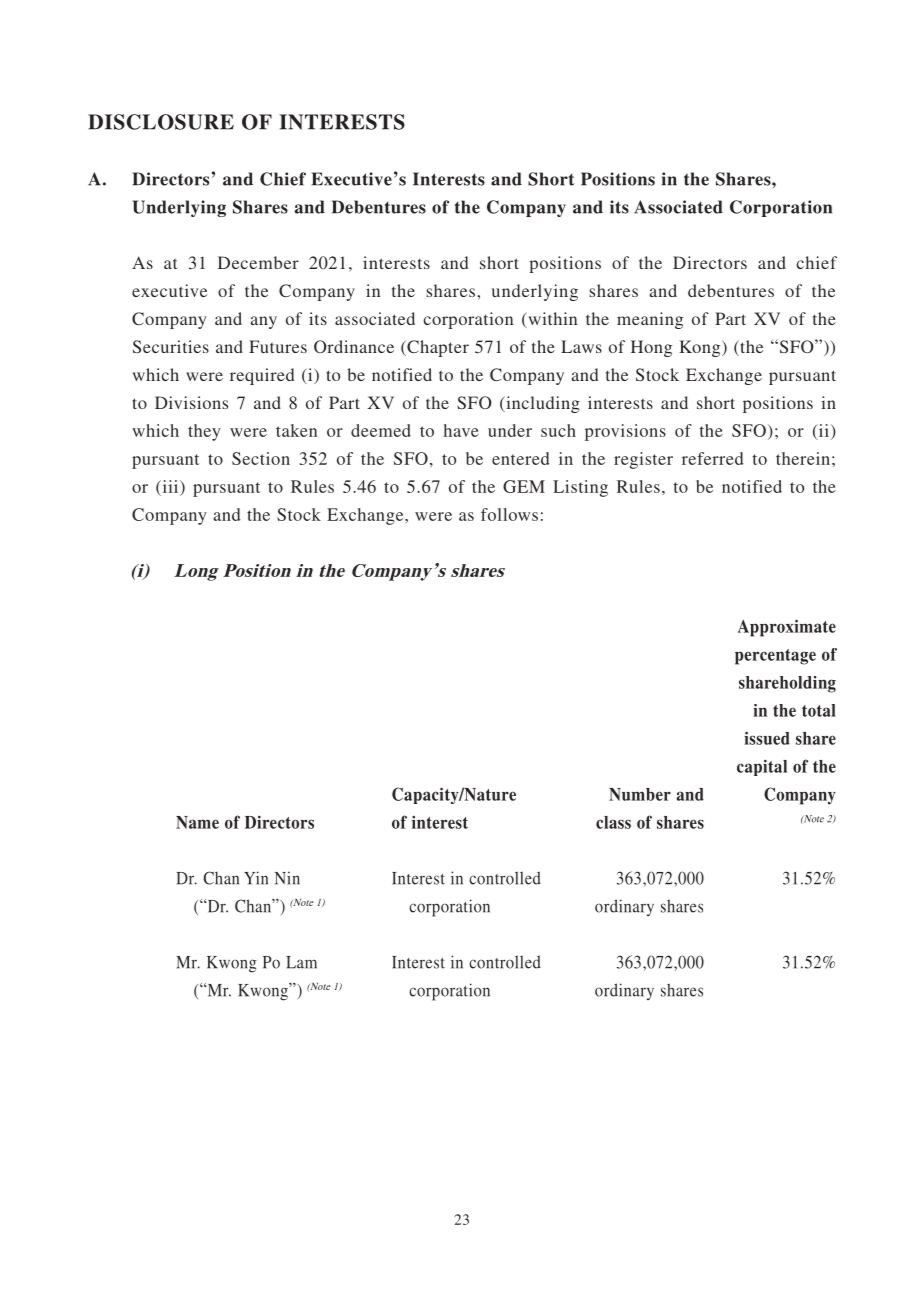 The image size is (924, 1308). What do you see at coordinates (204, 432) in the page?
I see `they` at bounding box center [204, 432].
